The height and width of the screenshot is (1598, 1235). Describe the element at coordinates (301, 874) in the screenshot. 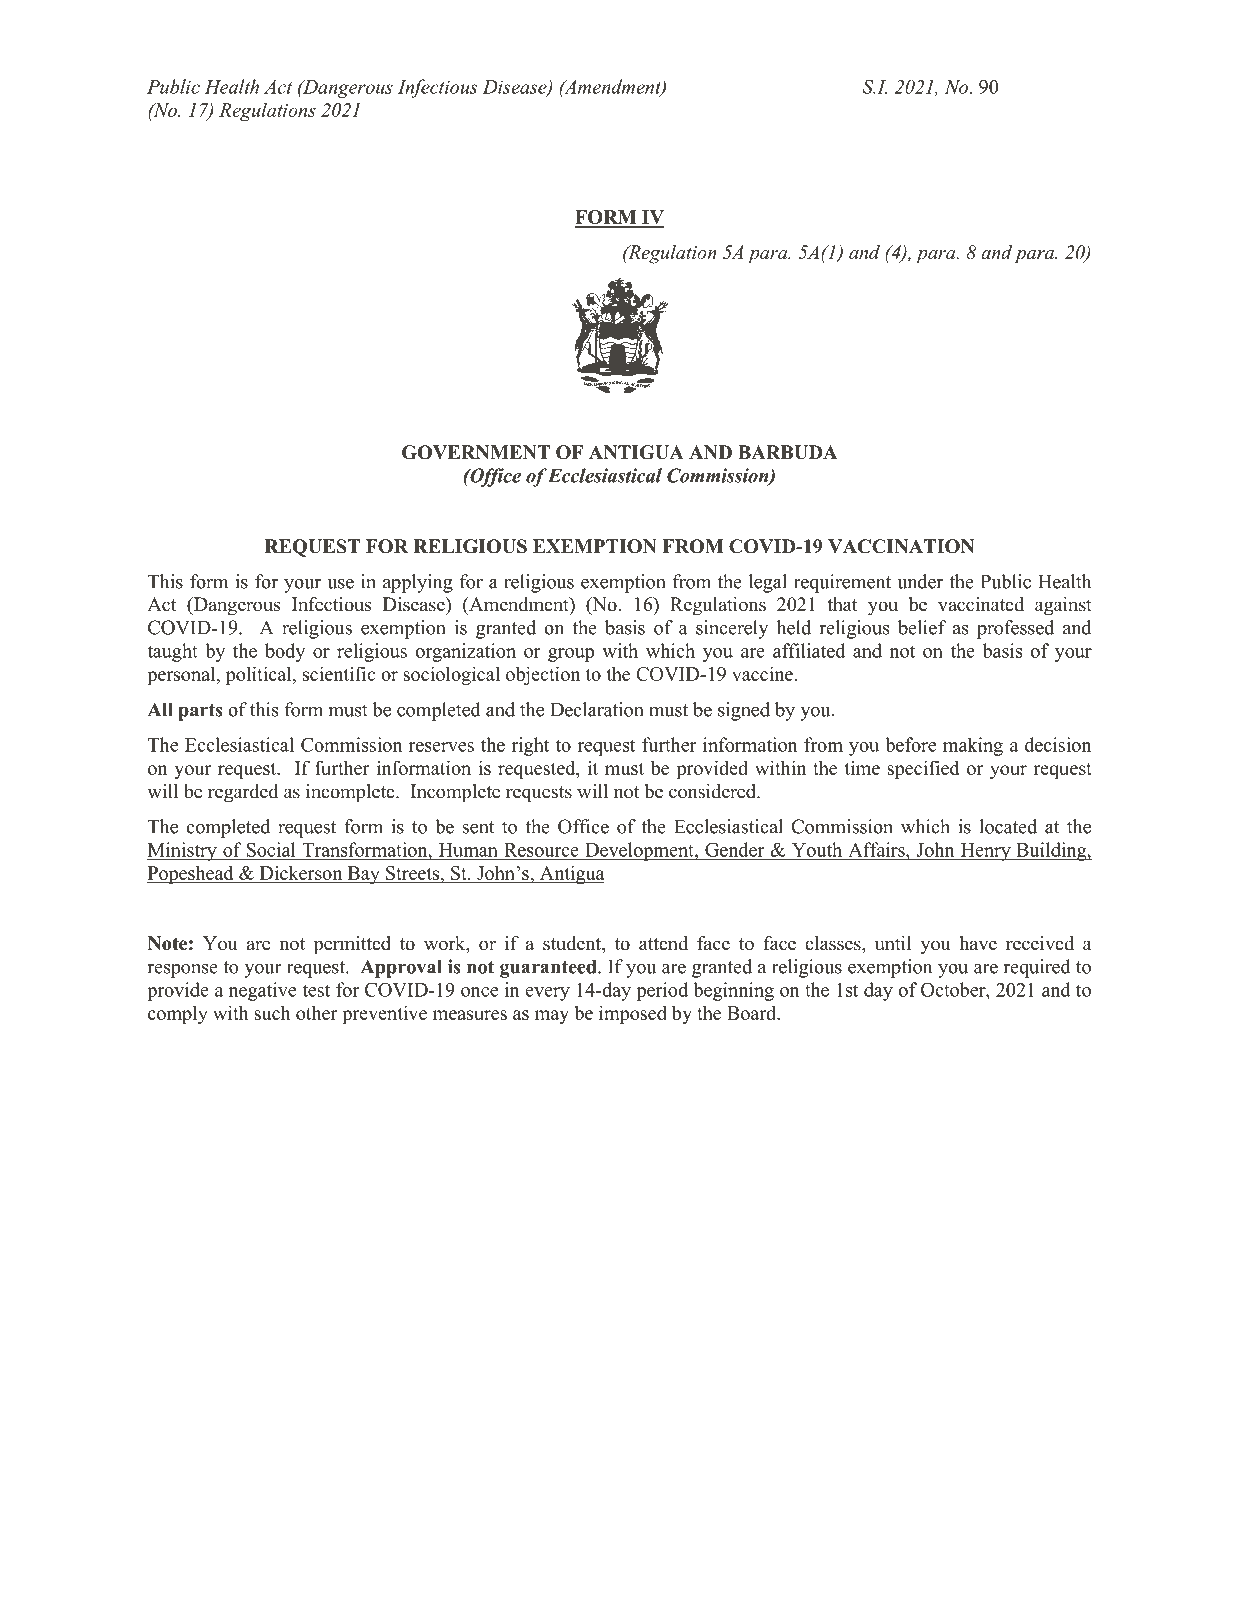

I see `Dickerson` at that location.
